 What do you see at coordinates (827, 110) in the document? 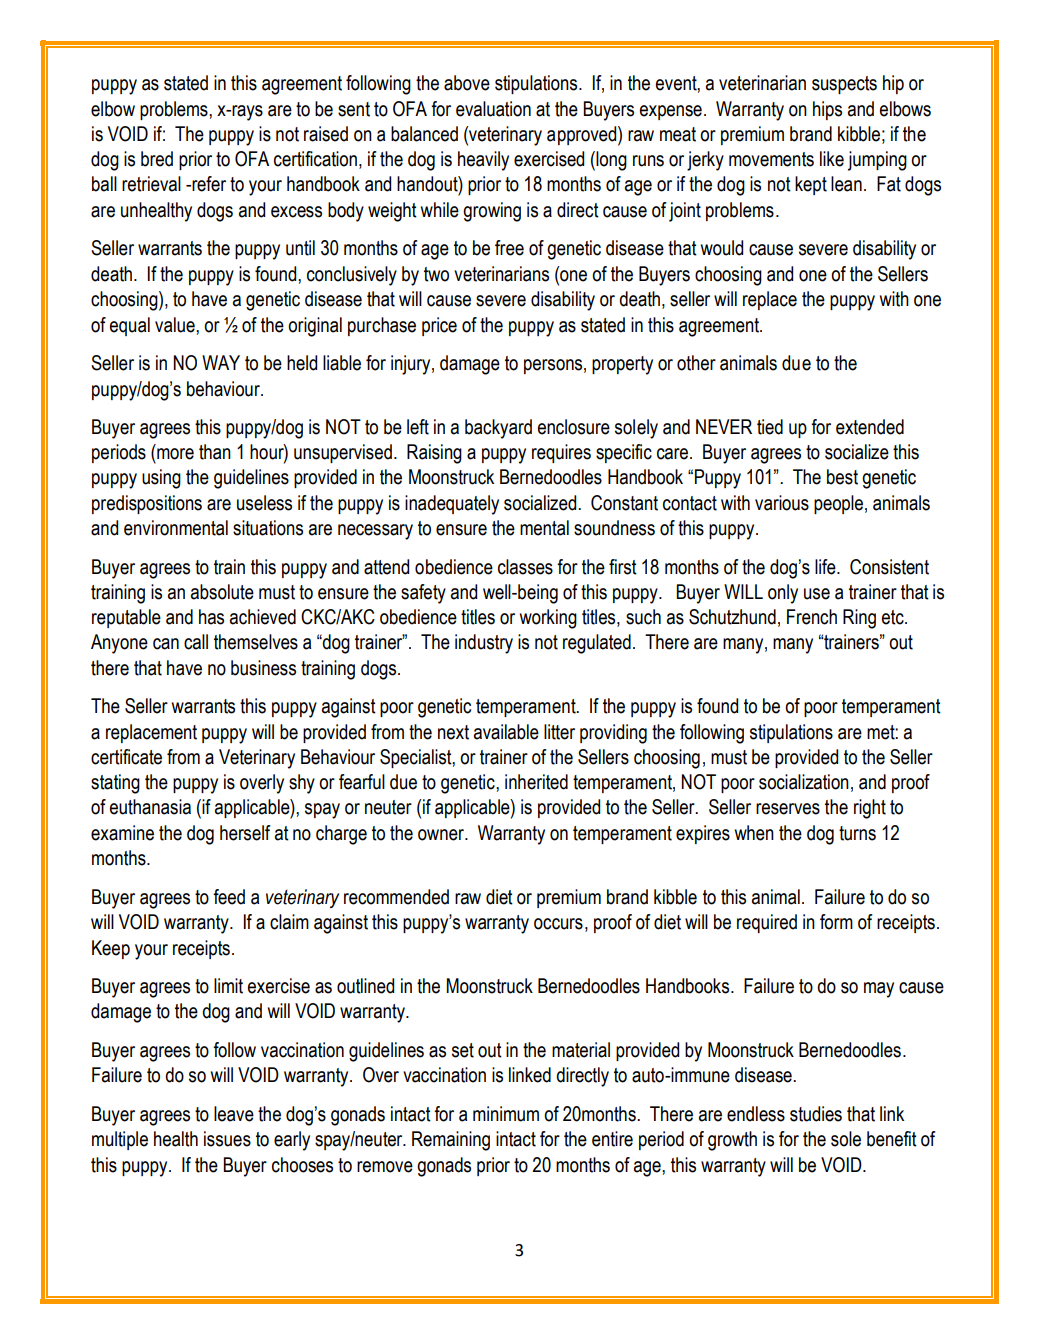
I see `hips` at bounding box center [827, 110].
